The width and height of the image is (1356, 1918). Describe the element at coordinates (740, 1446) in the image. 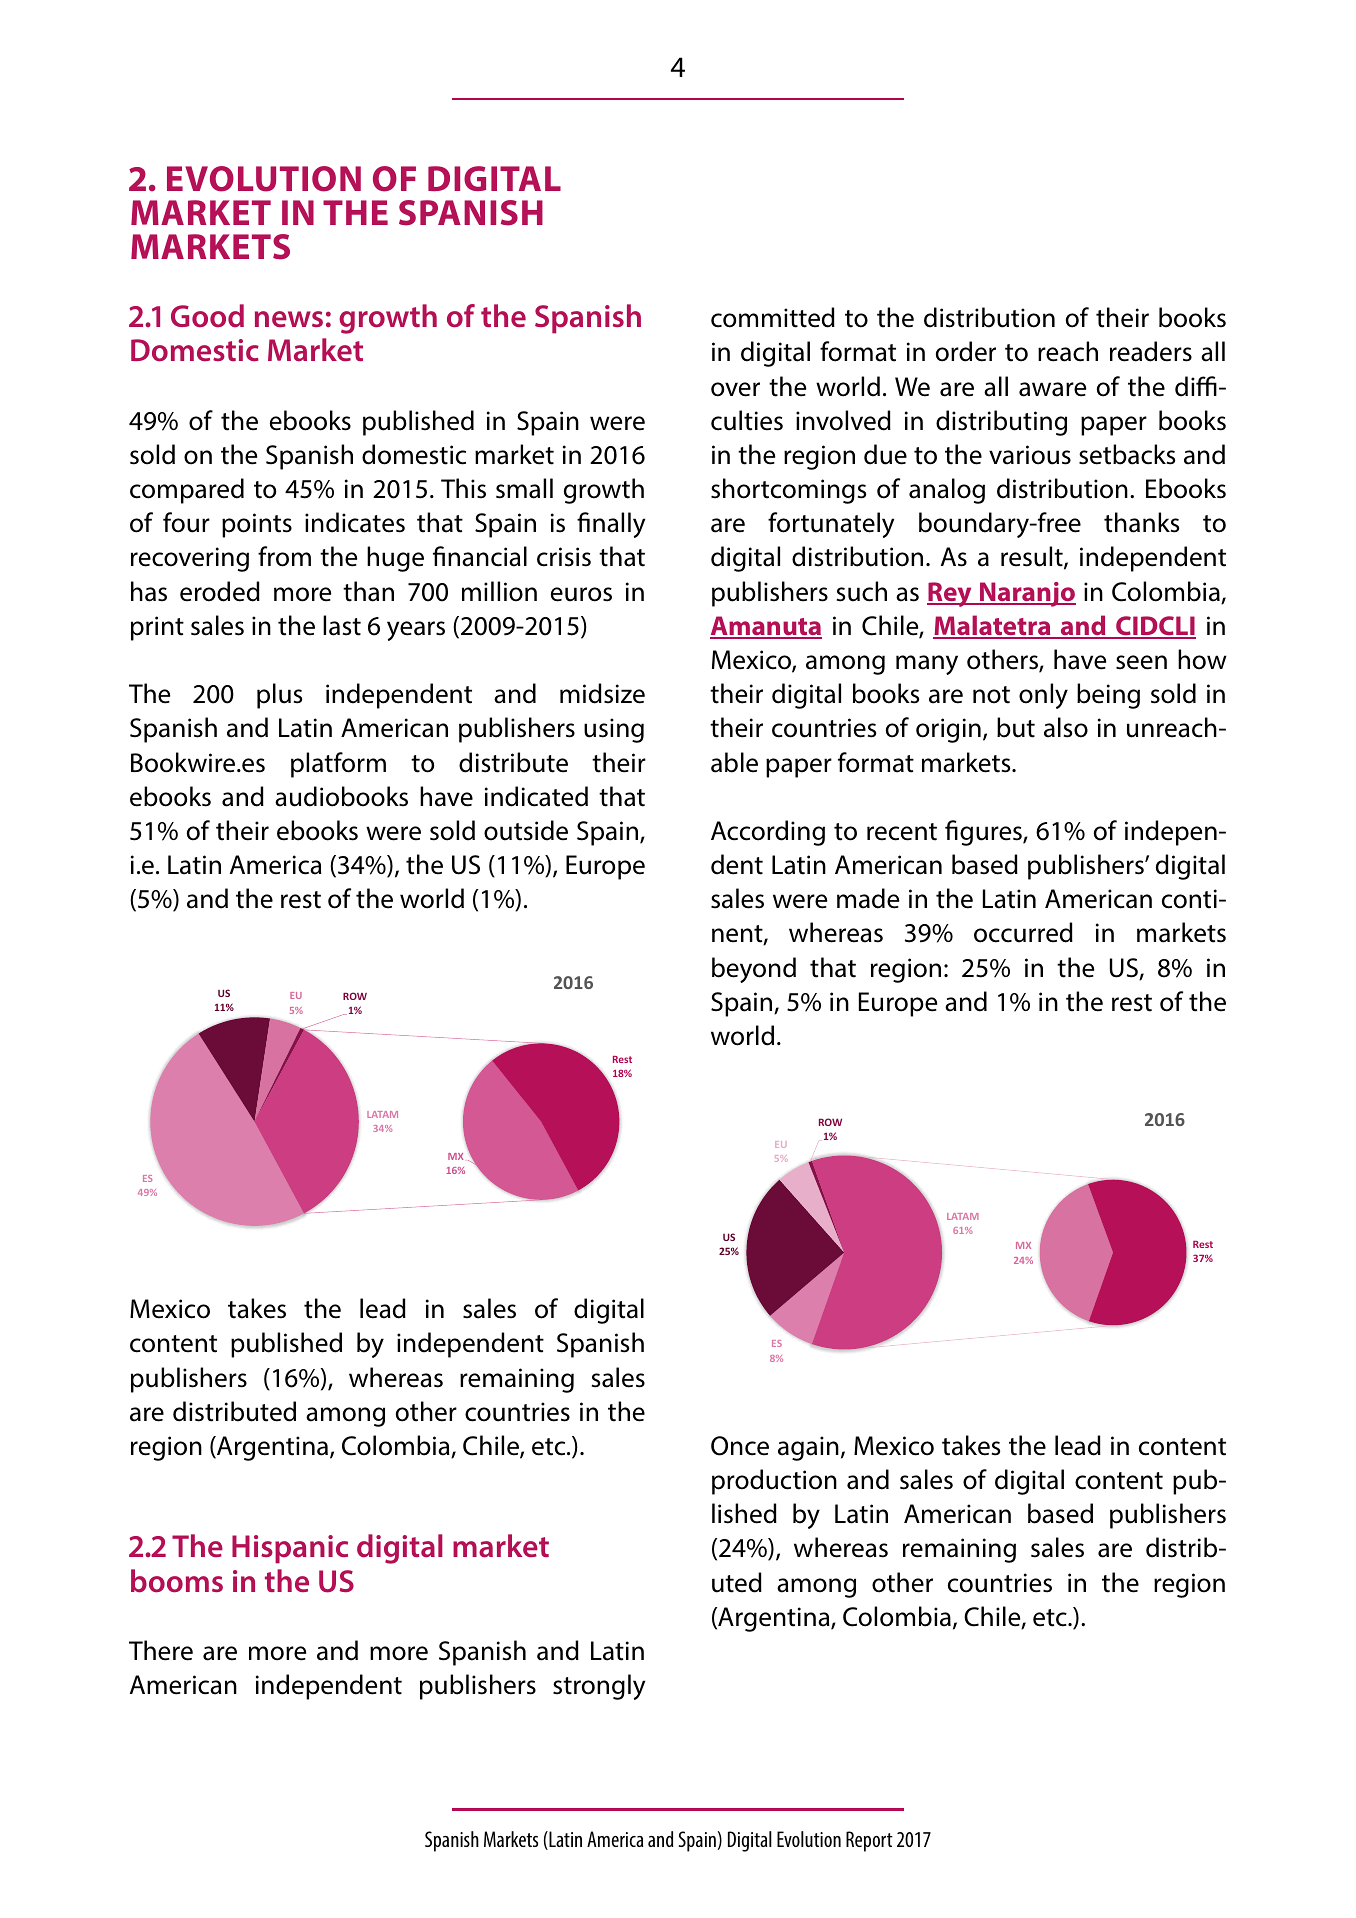

I see `Once` at that location.
